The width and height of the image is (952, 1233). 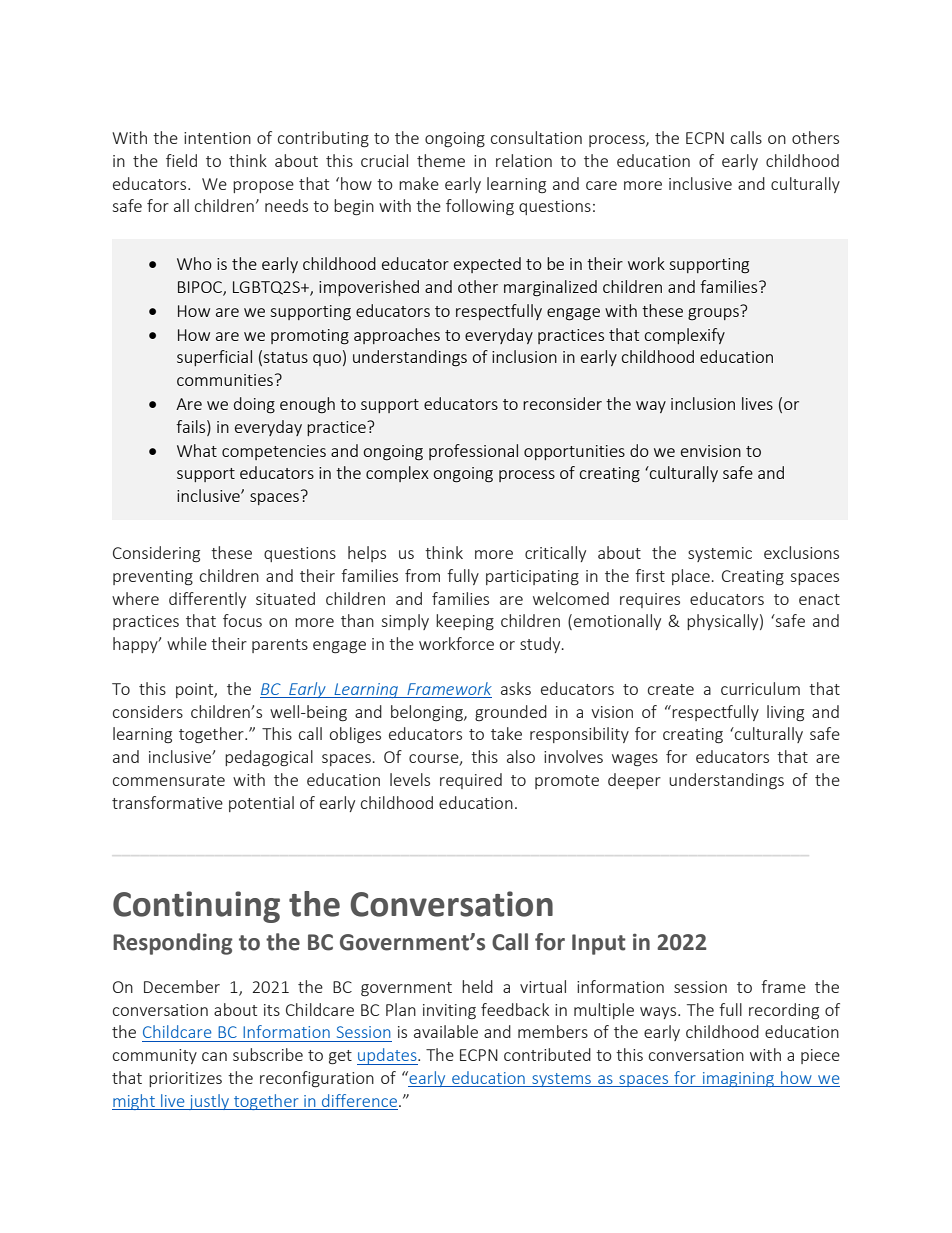 I want to click on available, so click(x=446, y=1031).
